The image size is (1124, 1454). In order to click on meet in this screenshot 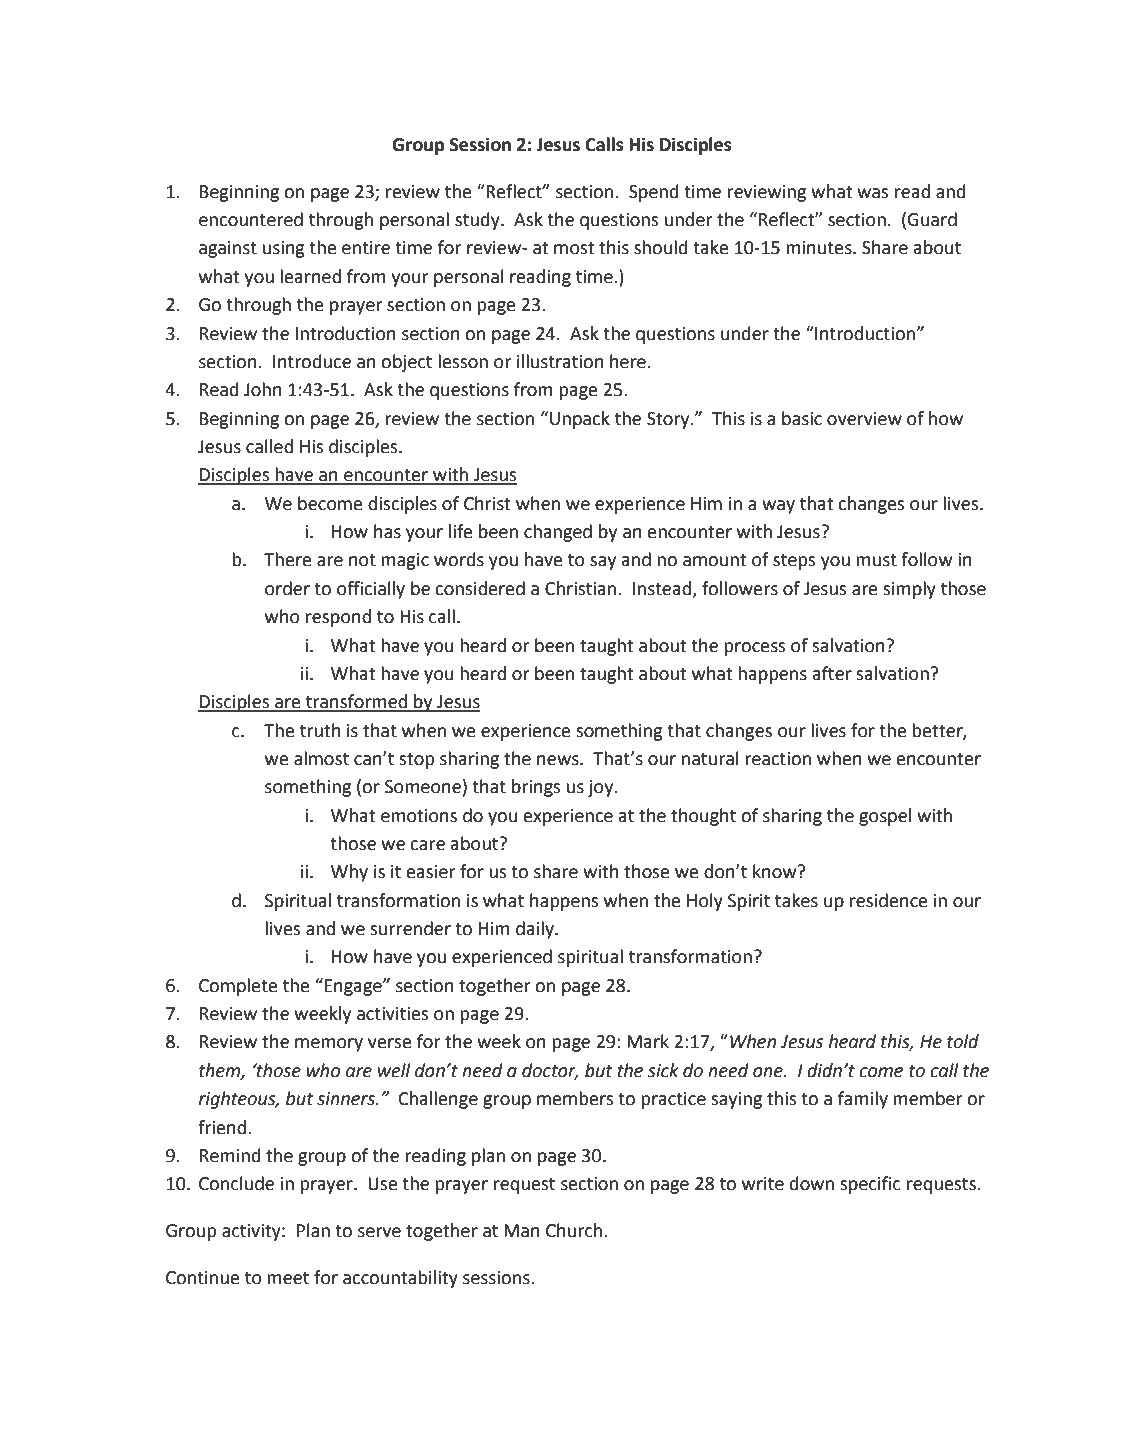, I will do `click(288, 1278)`.
